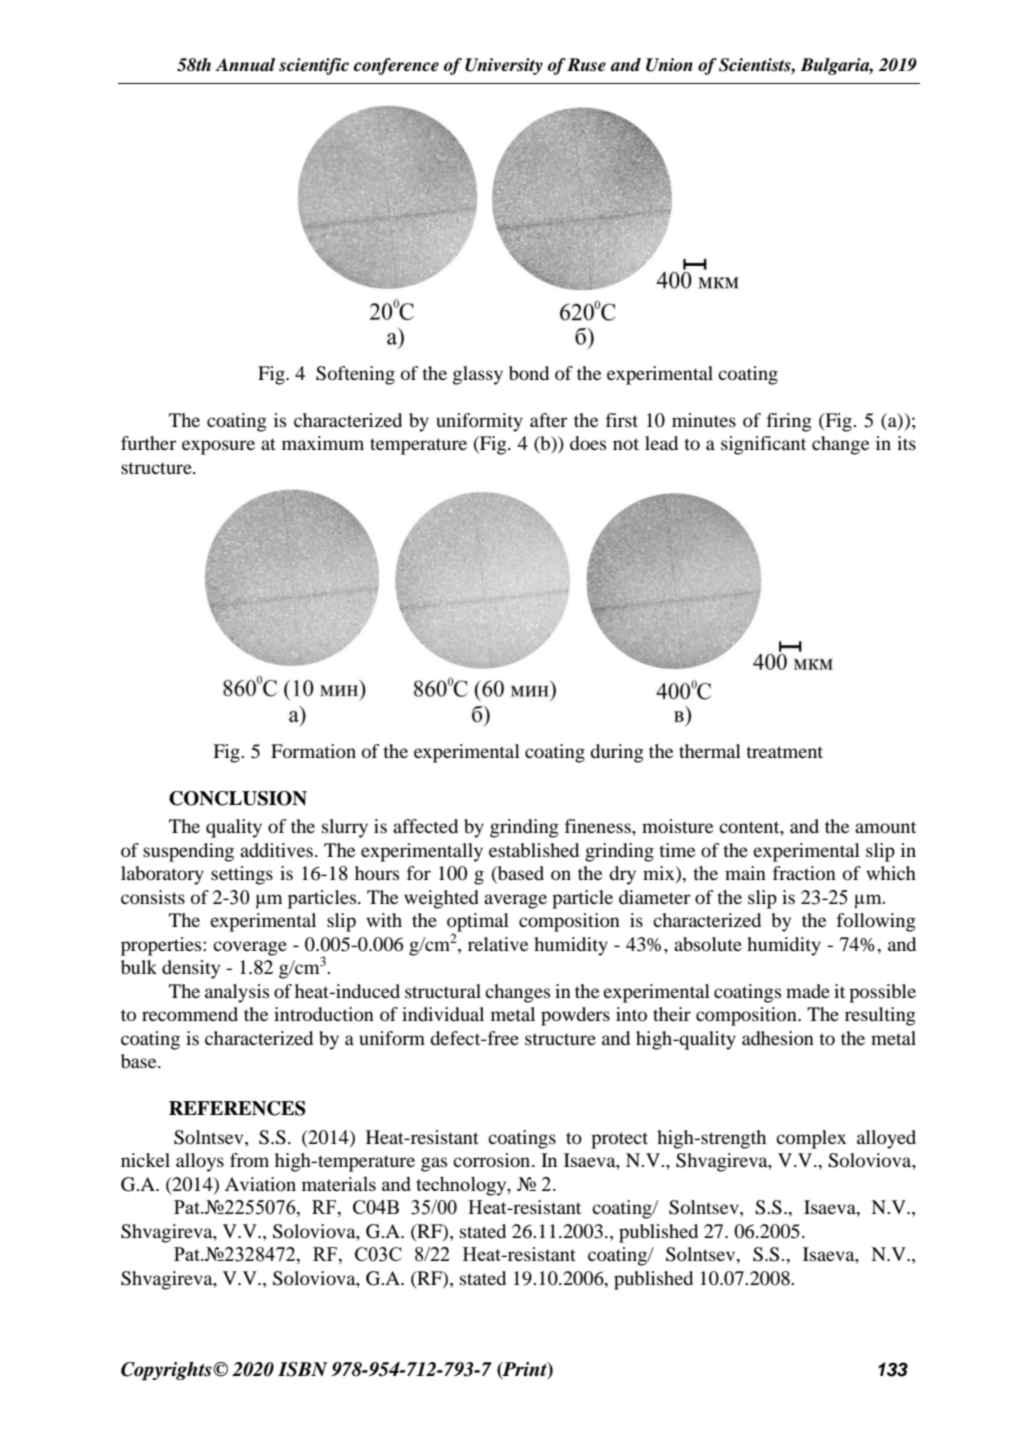 Image resolution: width=1013 pixels, height=1433 pixels. Describe the element at coordinates (515, 901) in the screenshot. I see `average` at that location.
